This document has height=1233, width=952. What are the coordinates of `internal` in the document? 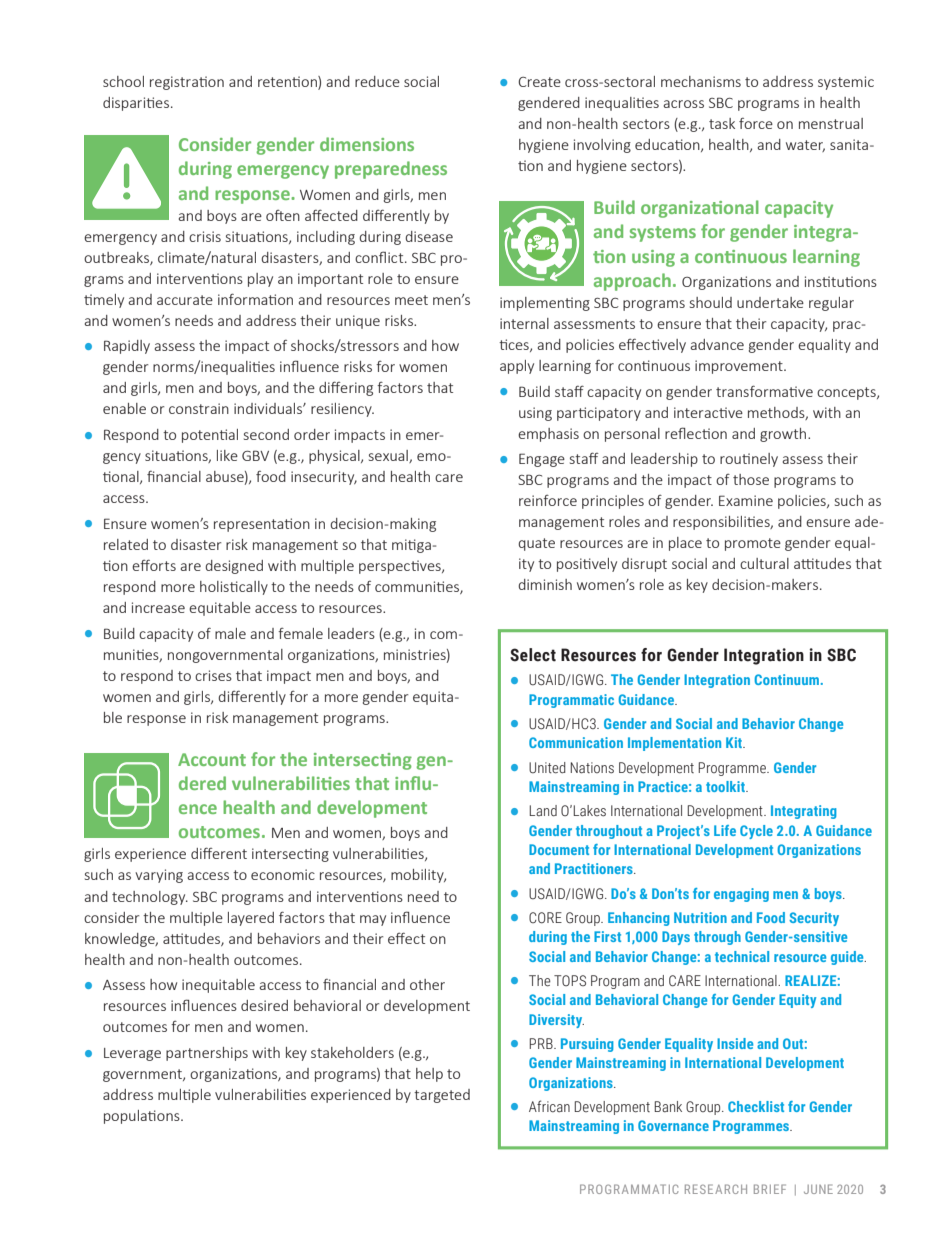 It's located at (524, 323).
